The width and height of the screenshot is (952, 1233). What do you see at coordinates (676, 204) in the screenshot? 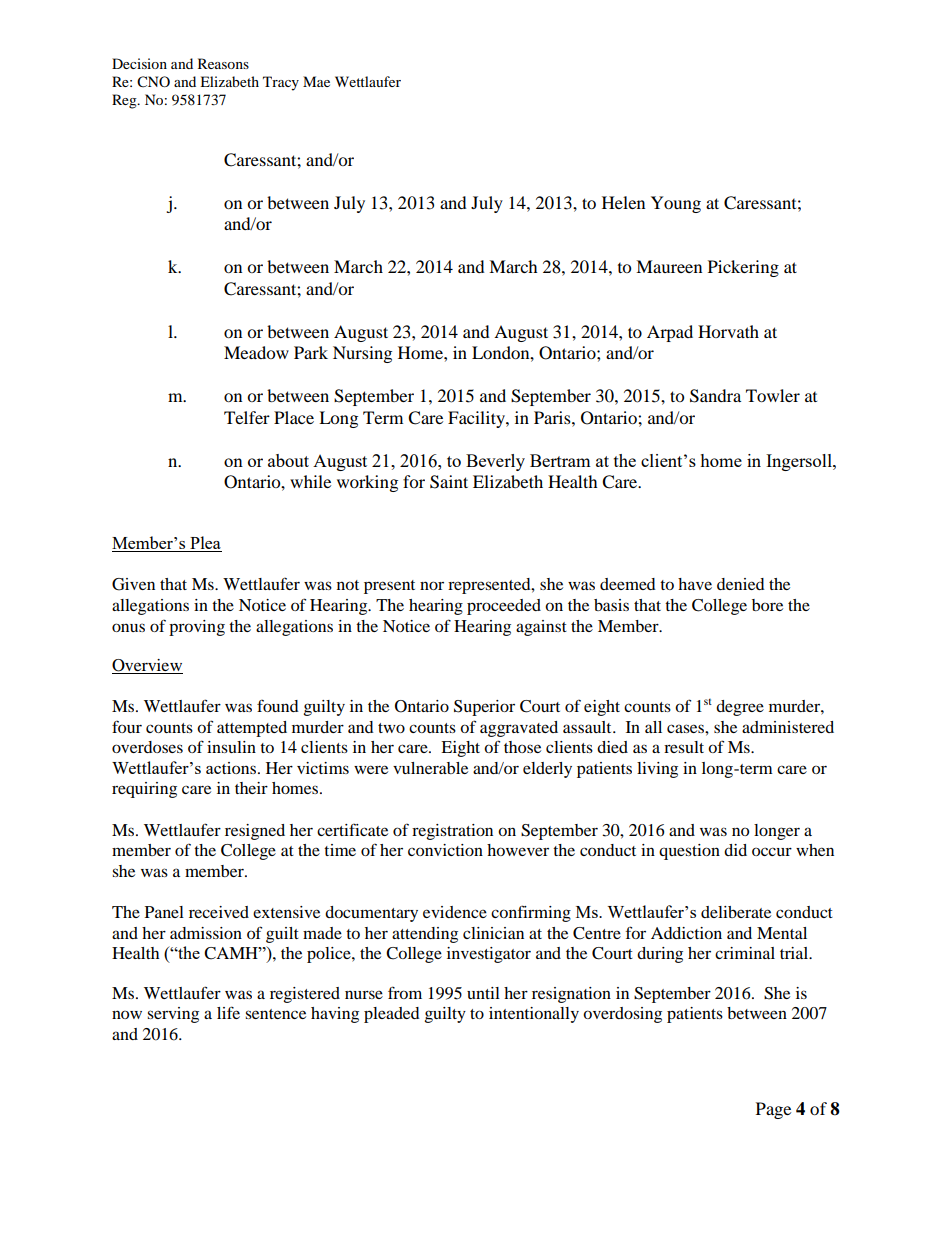
I see `Young` at bounding box center [676, 204].
